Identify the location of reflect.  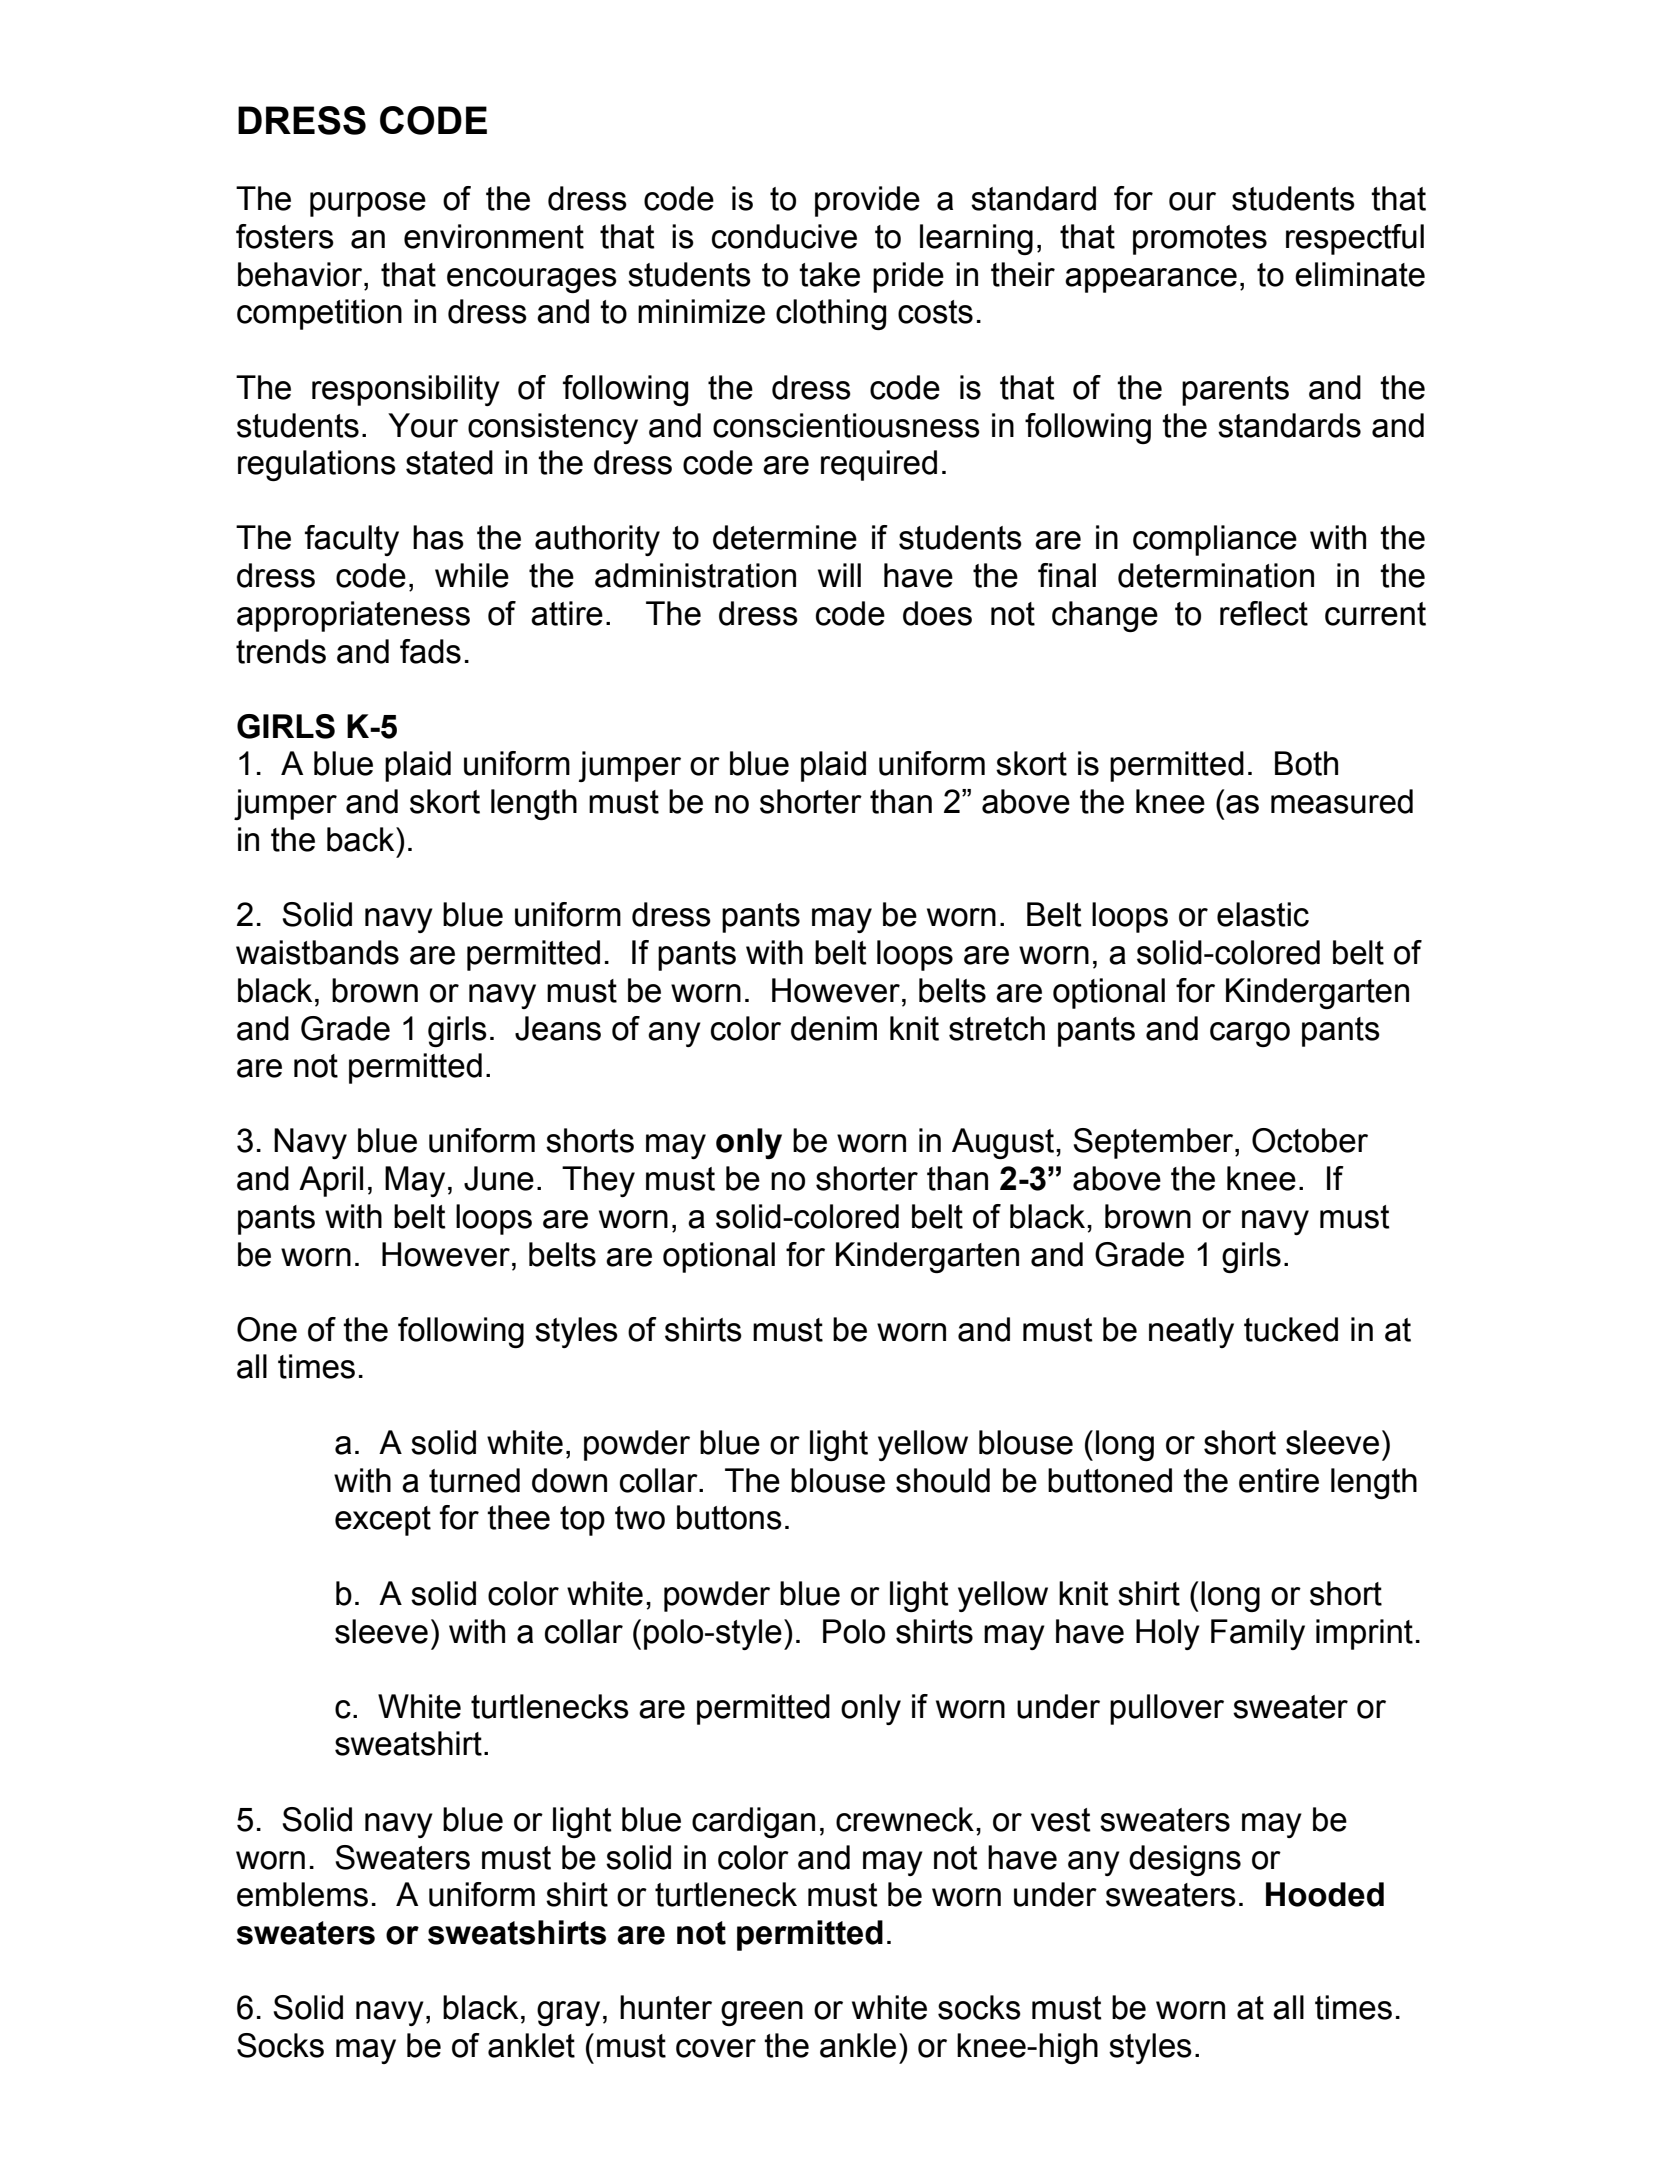
(1264, 613).
